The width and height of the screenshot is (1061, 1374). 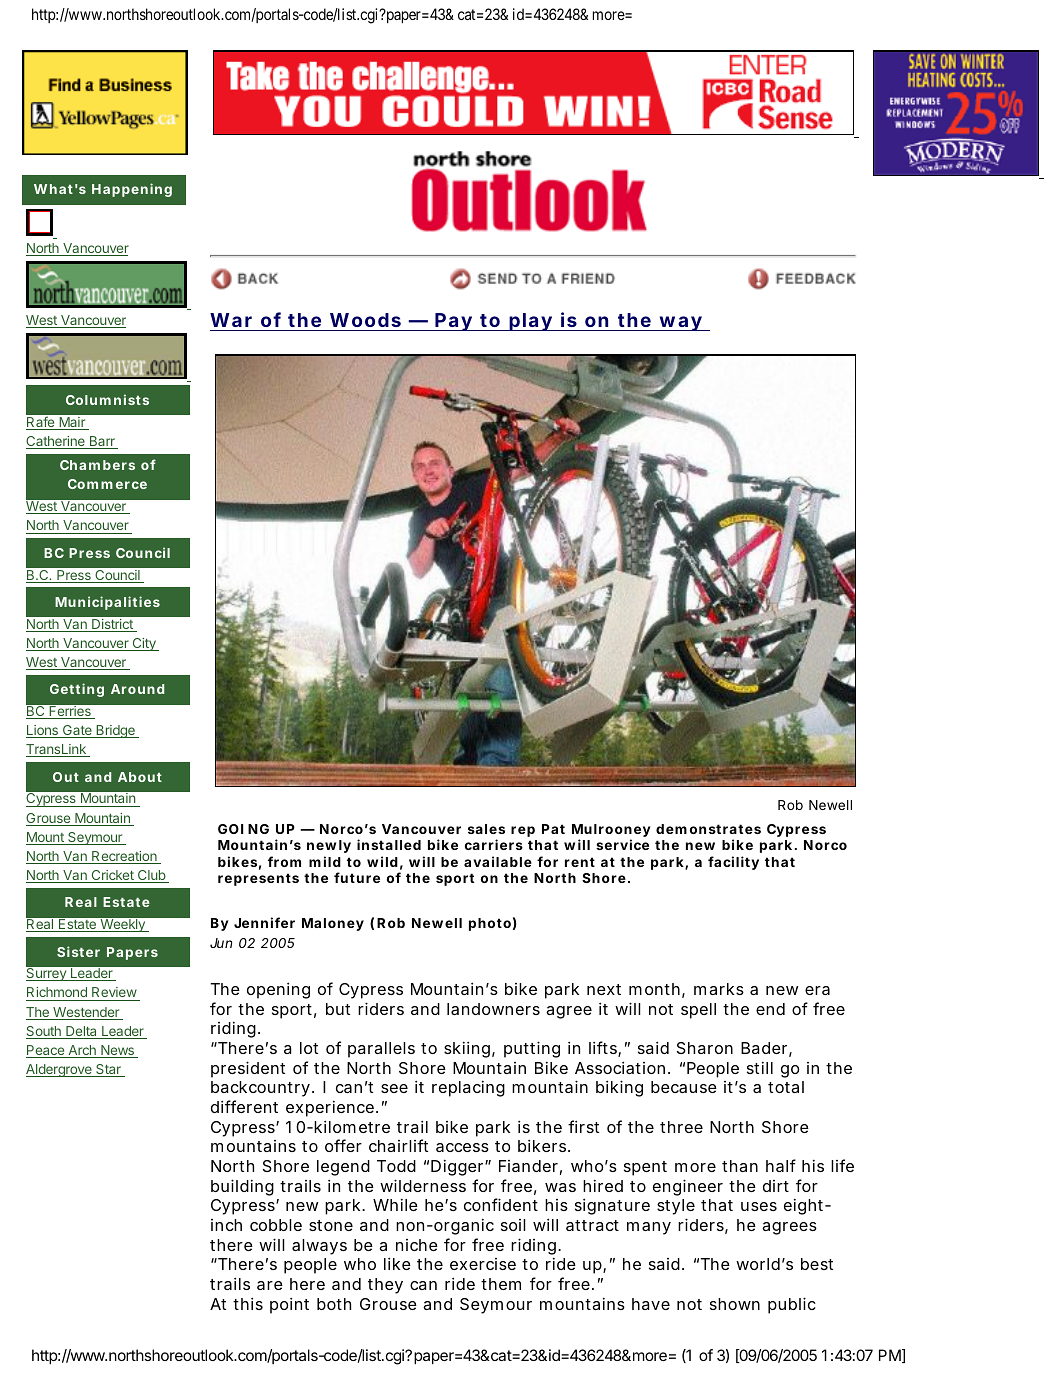 I want to click on exercise, so click(x=483, y=1264).
